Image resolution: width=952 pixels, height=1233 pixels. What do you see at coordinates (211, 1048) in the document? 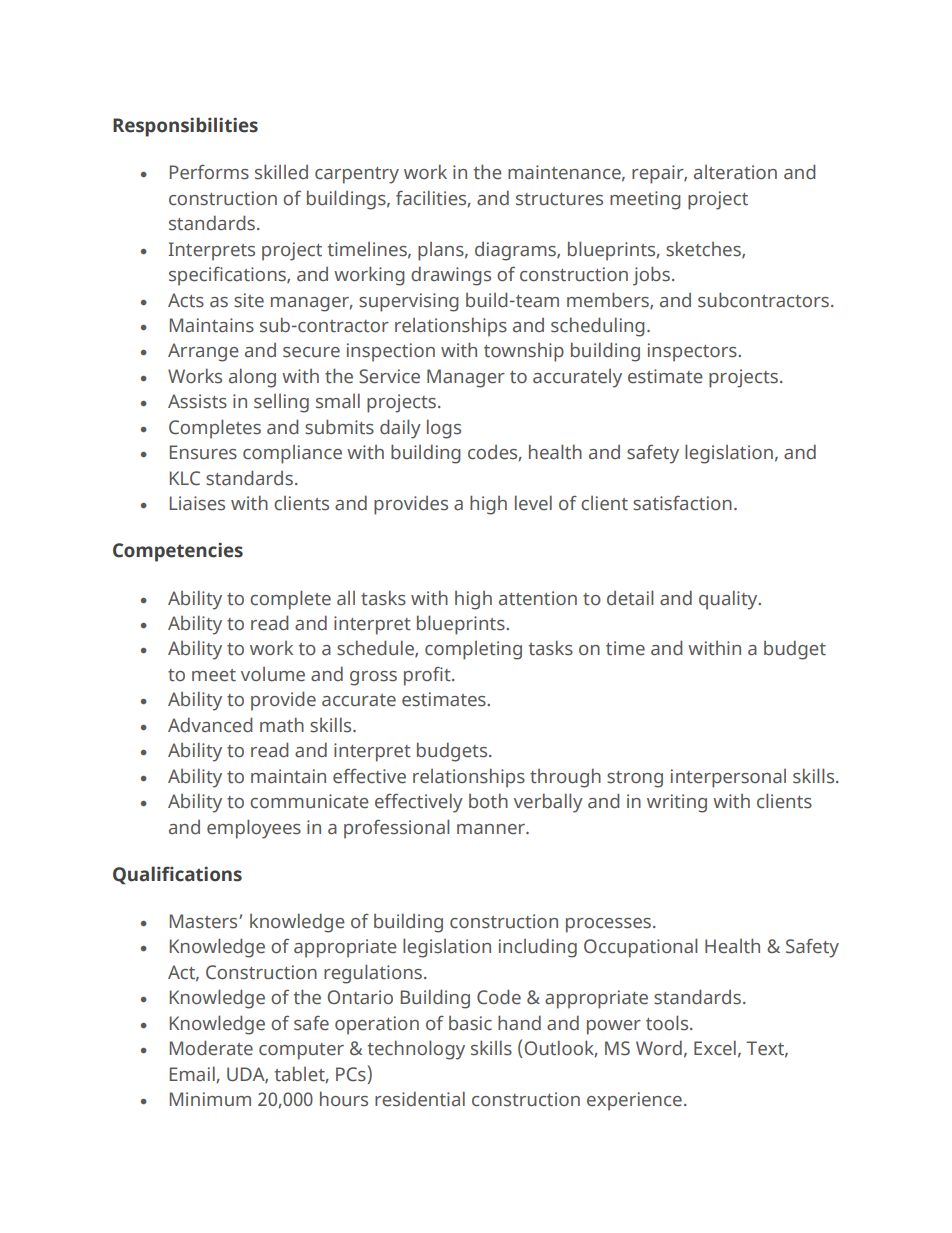
I see `Moderate` at bounding box center [211, 1048].
